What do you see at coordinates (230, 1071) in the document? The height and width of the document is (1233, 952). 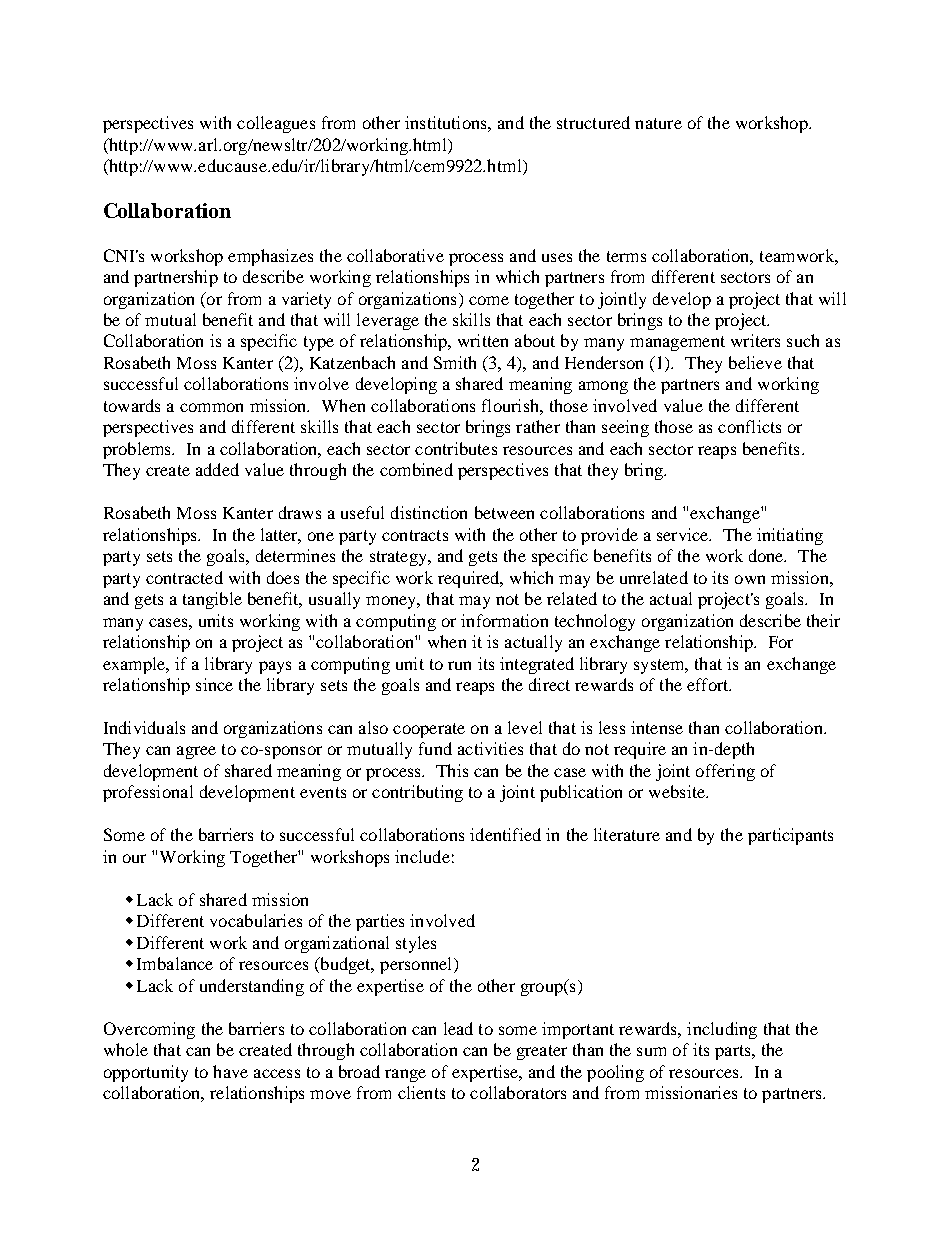 I see `have` at bounding box center [230, 1071].
